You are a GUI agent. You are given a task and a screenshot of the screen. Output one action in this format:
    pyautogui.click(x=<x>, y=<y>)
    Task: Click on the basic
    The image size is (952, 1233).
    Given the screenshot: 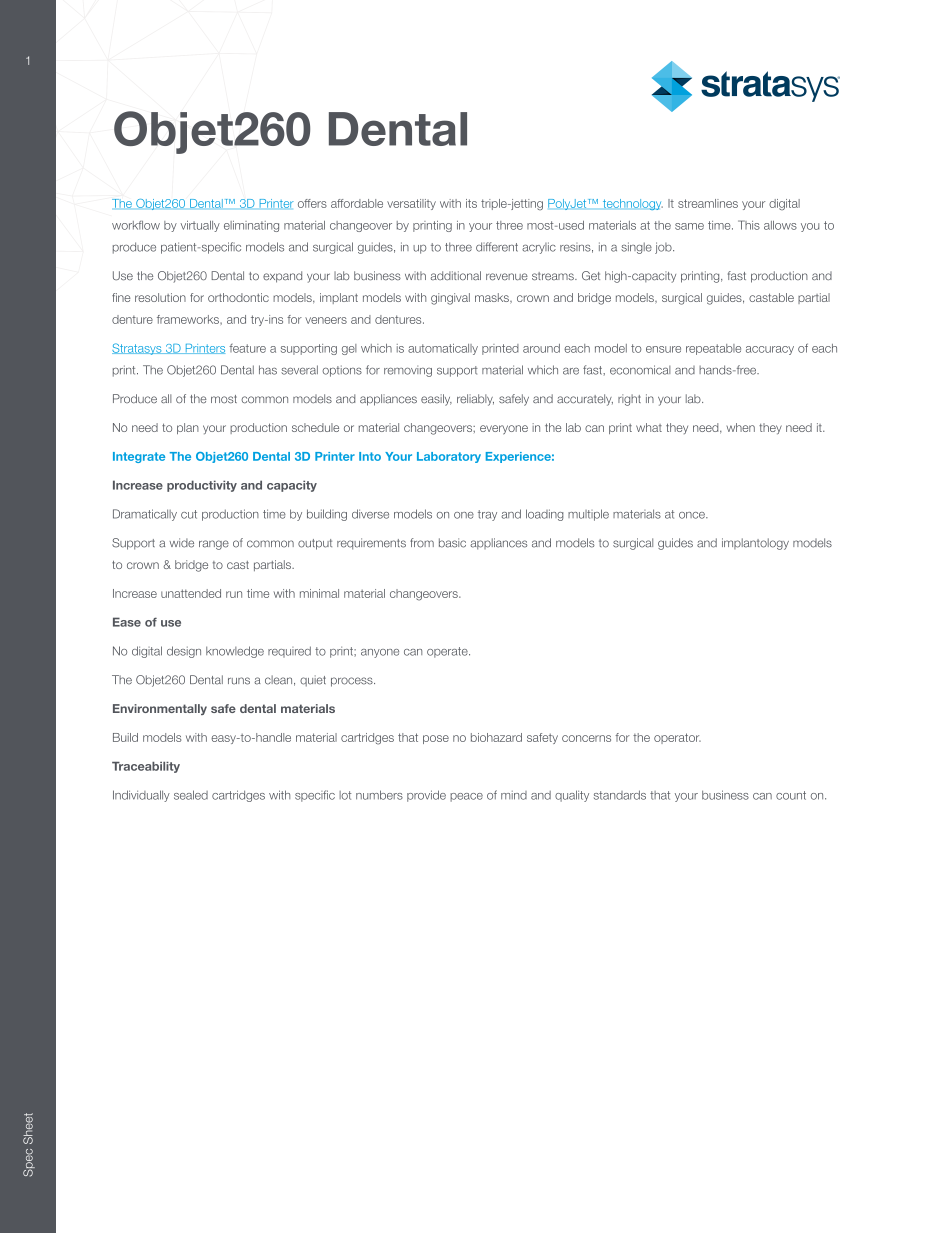 What is the action you would take?
    pyautogui.click(x=452, y=543)
